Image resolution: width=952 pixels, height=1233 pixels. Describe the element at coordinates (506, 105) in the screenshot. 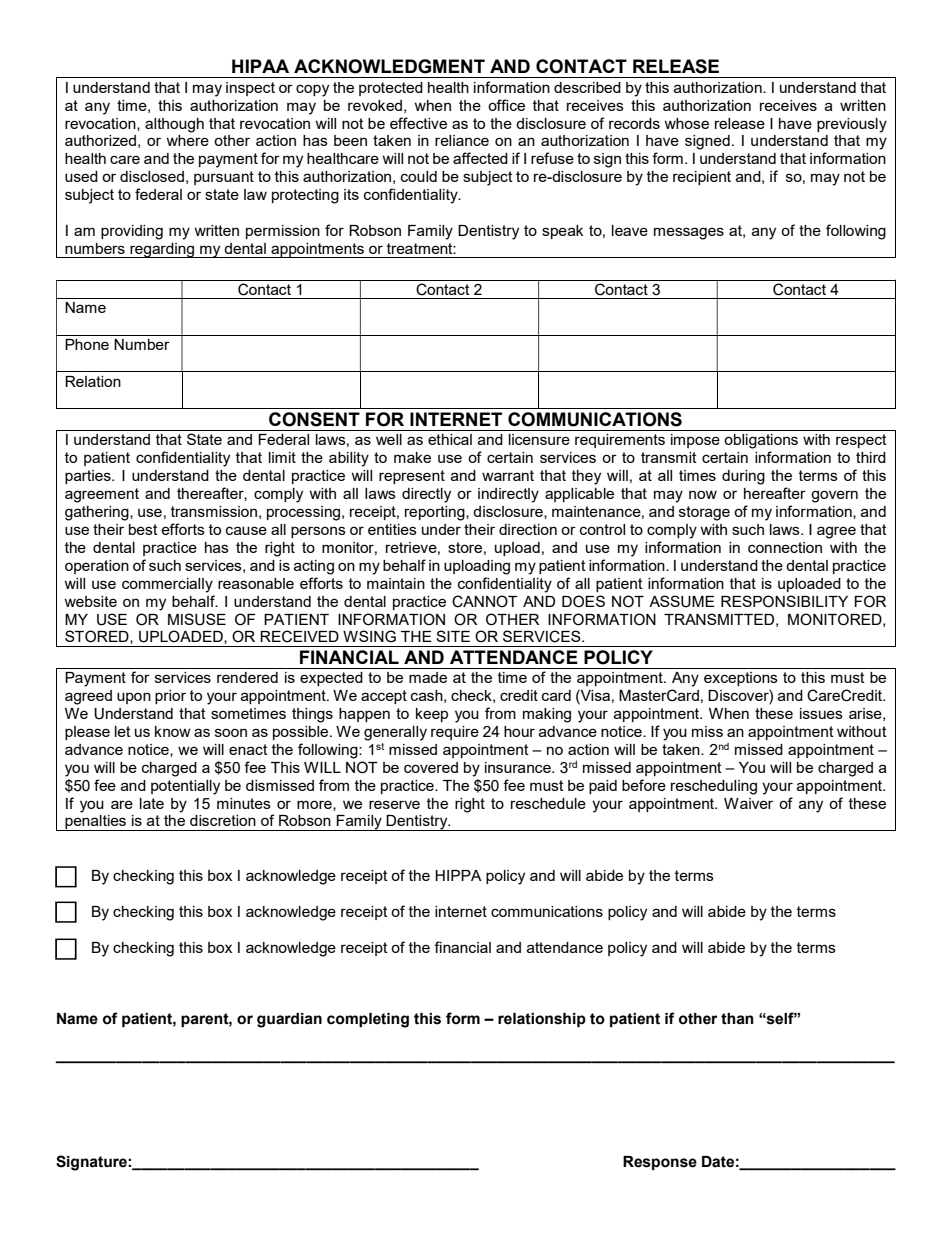

I see `office` at that location.
